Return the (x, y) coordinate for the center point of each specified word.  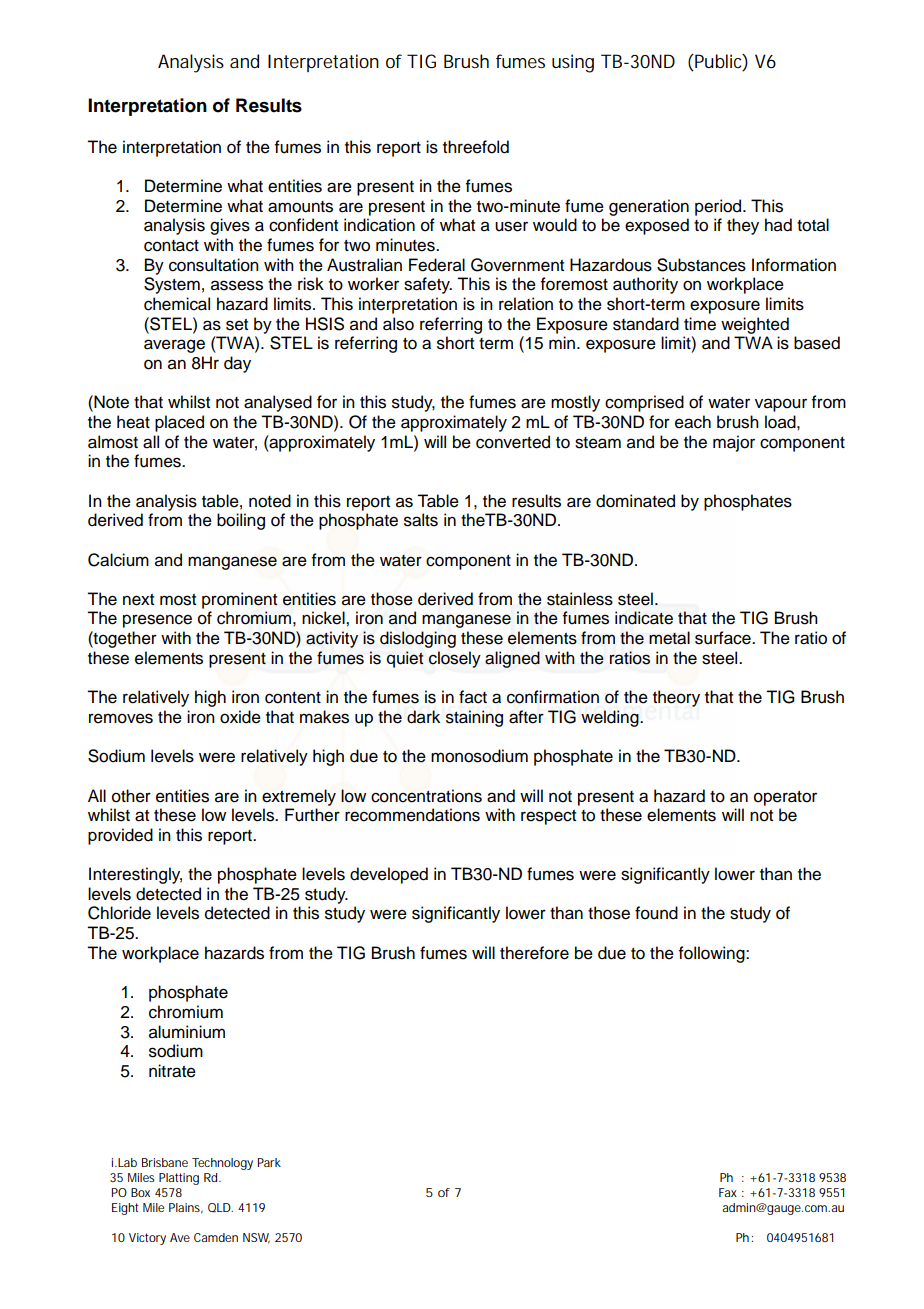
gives (230, 226)
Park (269, 1162)
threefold (476, 147)
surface (724, 638)
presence (157, 621)
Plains (186, 1208)
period (719, 207)
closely (455, 659)
